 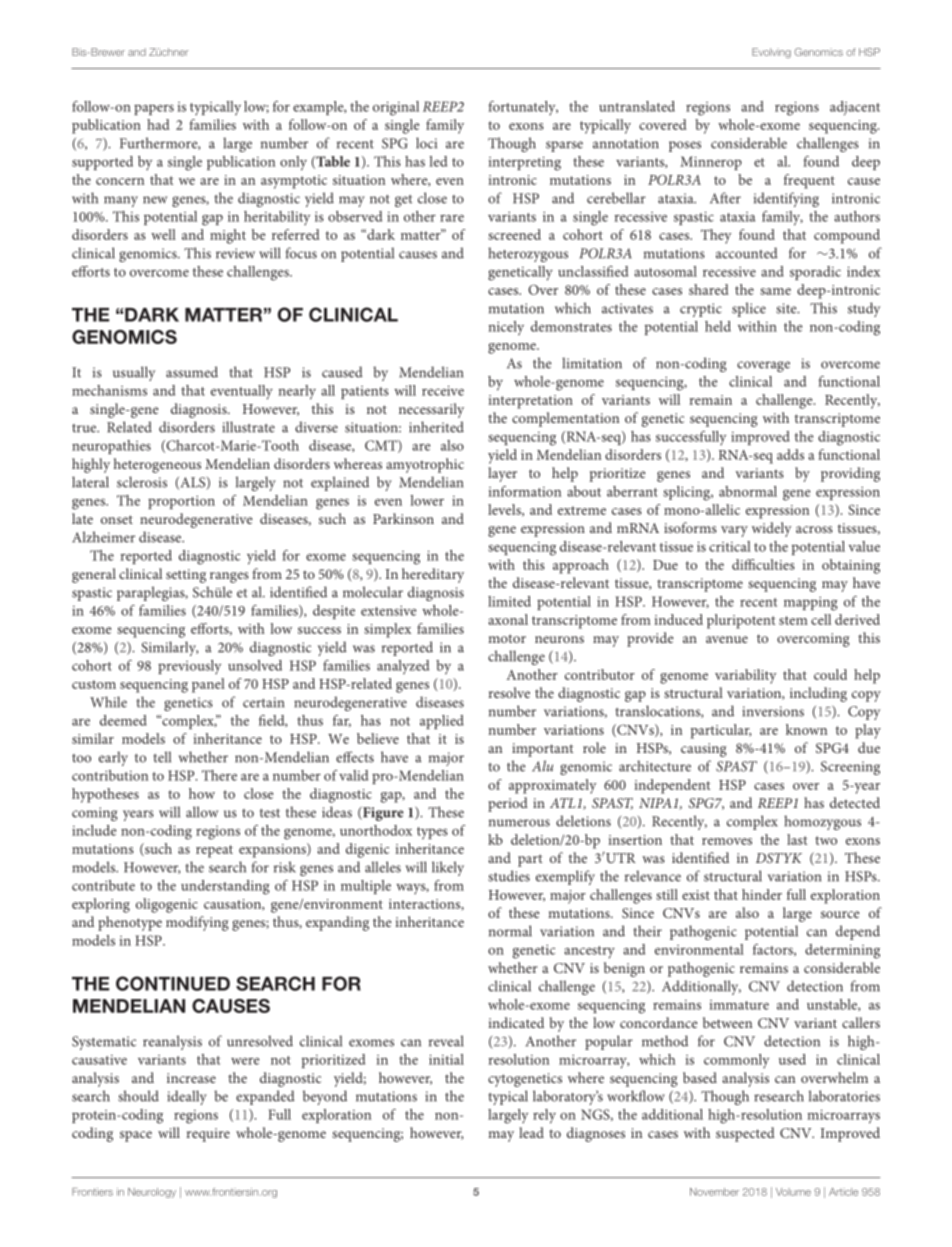 What do you see at coordinates (523, 108) in the document?
I see `fortunately` at bounding box center [523, 108].
